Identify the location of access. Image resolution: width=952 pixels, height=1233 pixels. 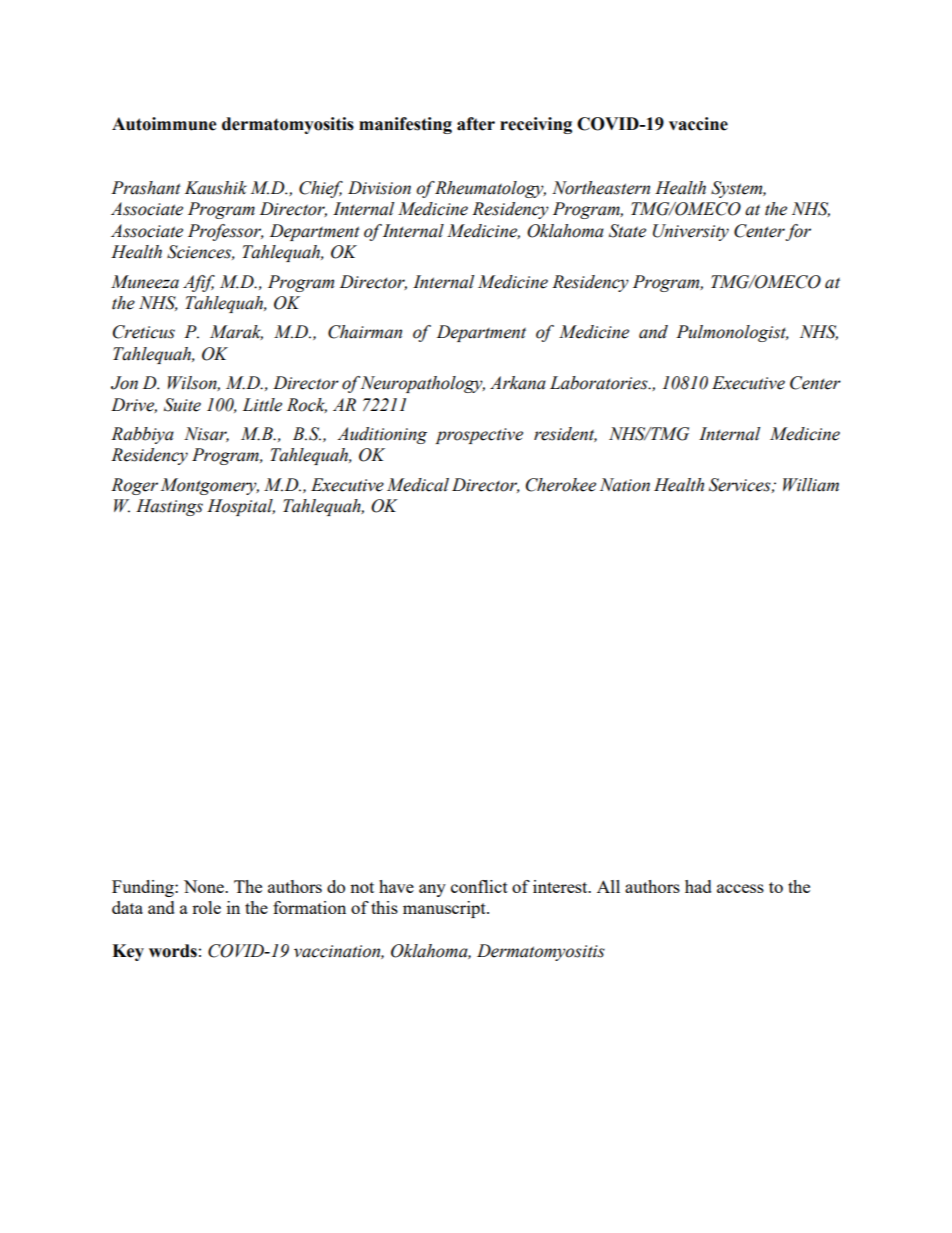
(740, 888).
